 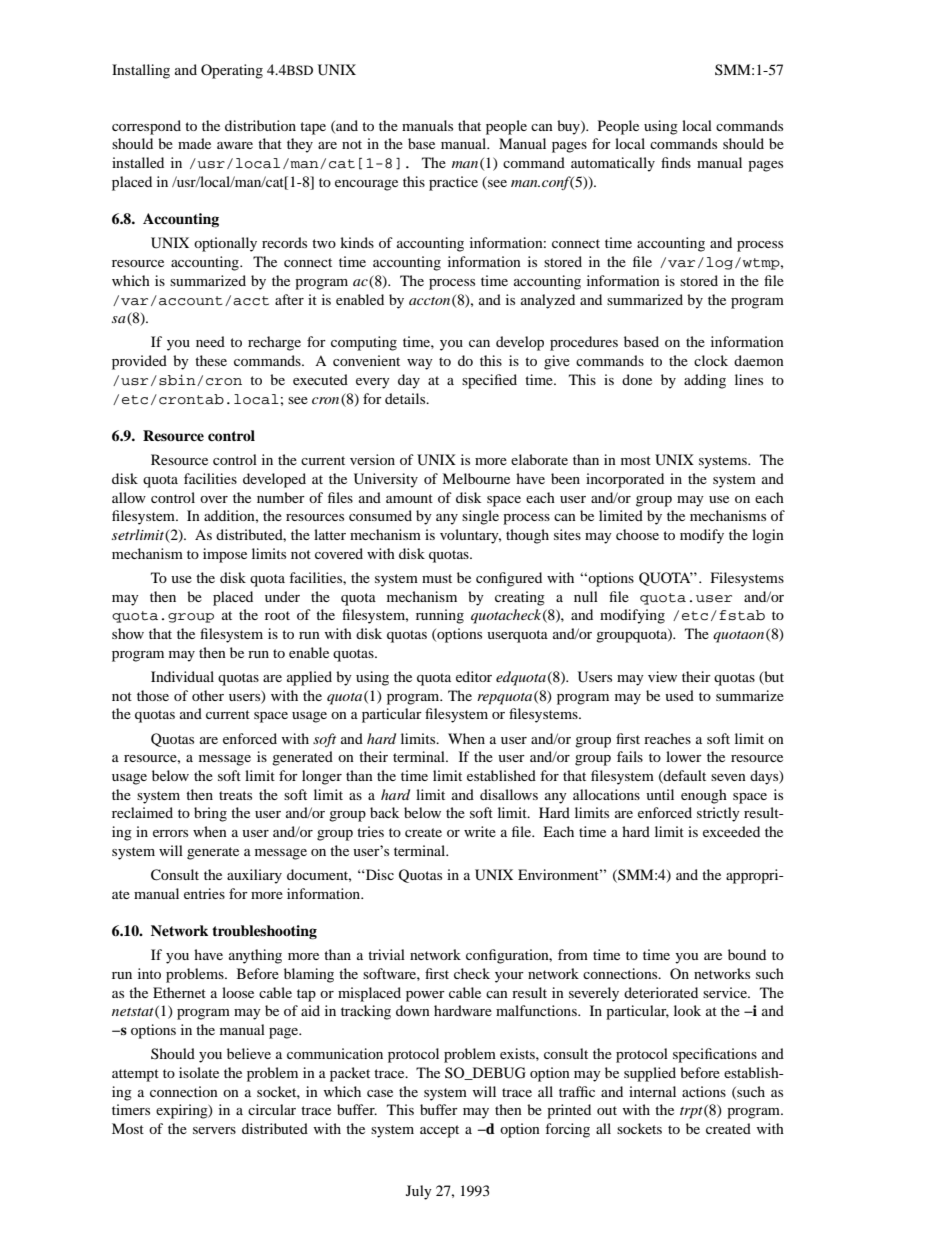 What do you see at coordinates (214, 1130) in the screenshot?
I see `servers` at bounding box center [214, 1130].
